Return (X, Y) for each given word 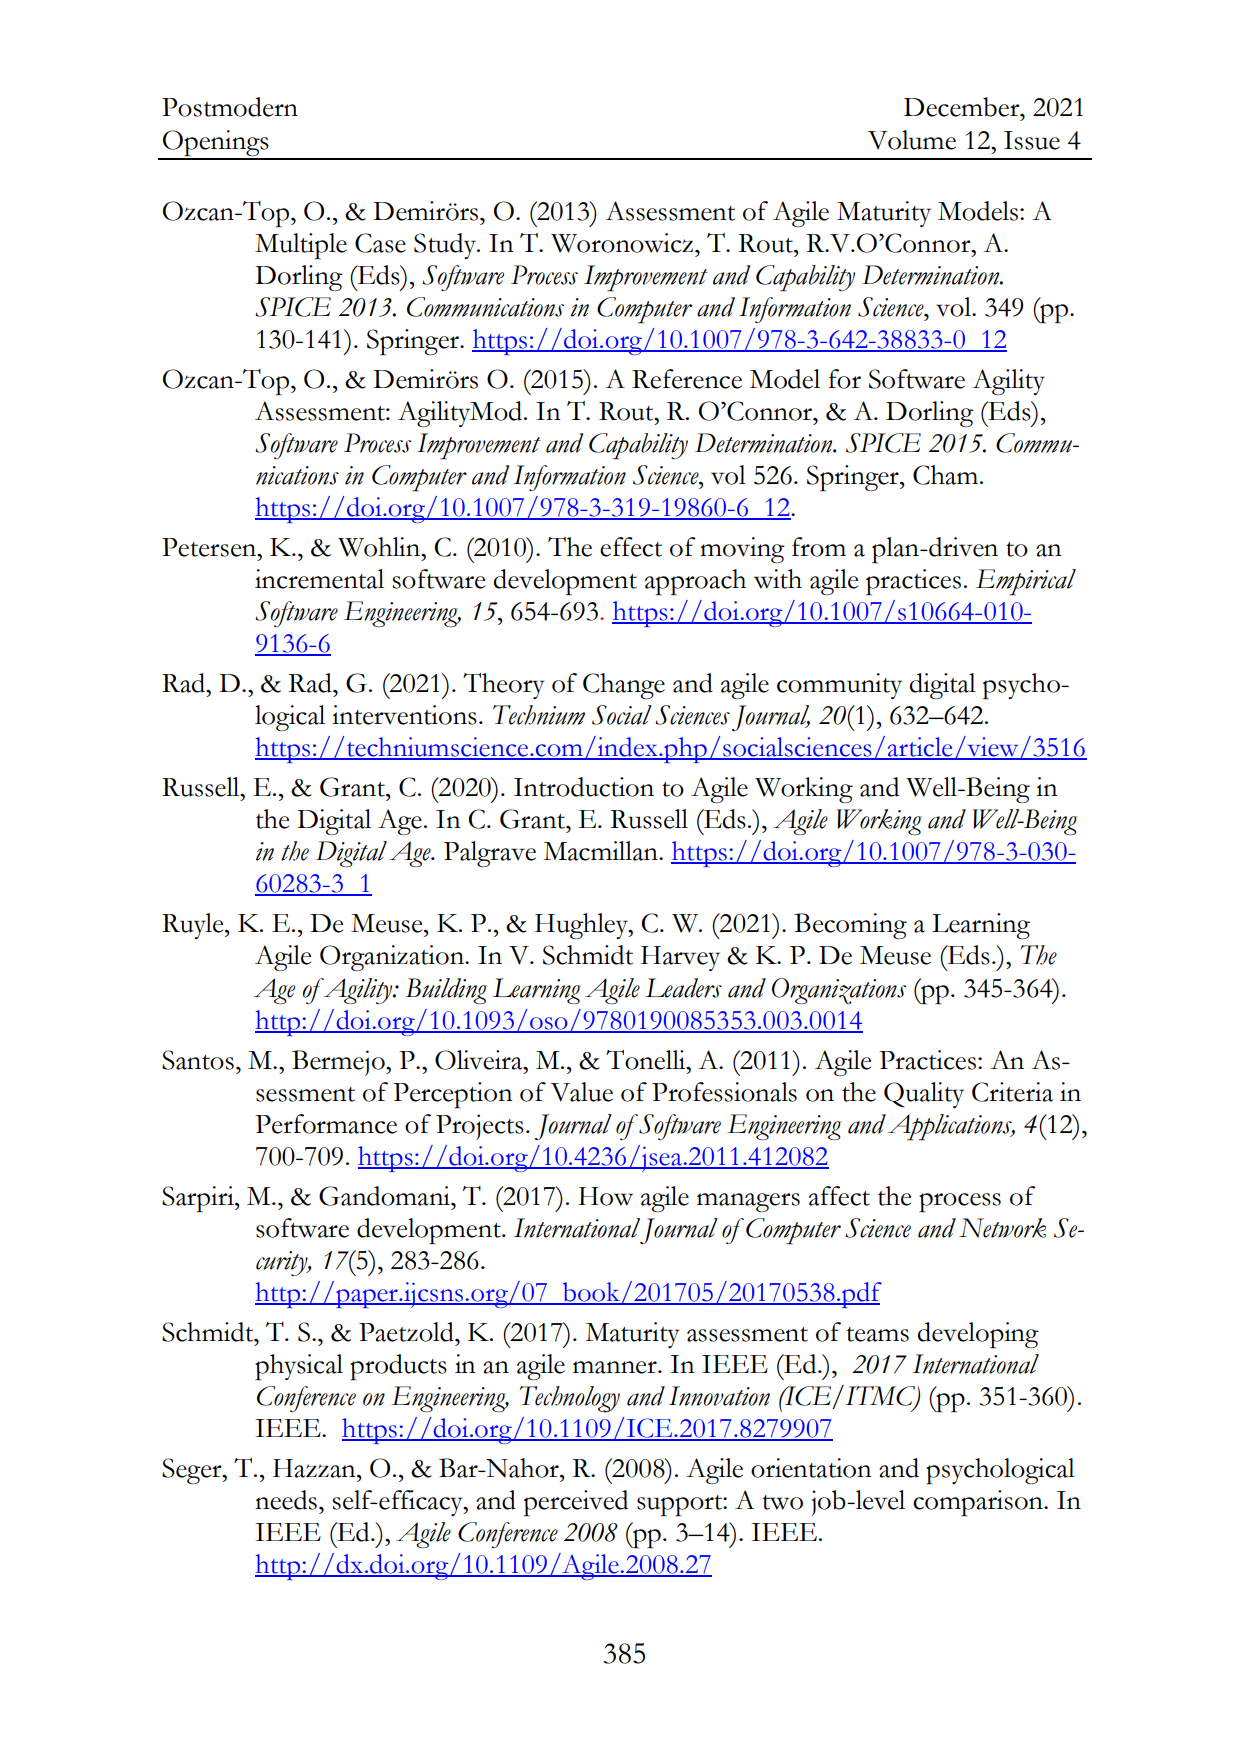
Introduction (584, 787)
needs (286, 1500)
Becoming (850, 926)
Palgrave (490, 854)
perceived (576, 1503)
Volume (912, 140)
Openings (216, 144)
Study (446, 246)
